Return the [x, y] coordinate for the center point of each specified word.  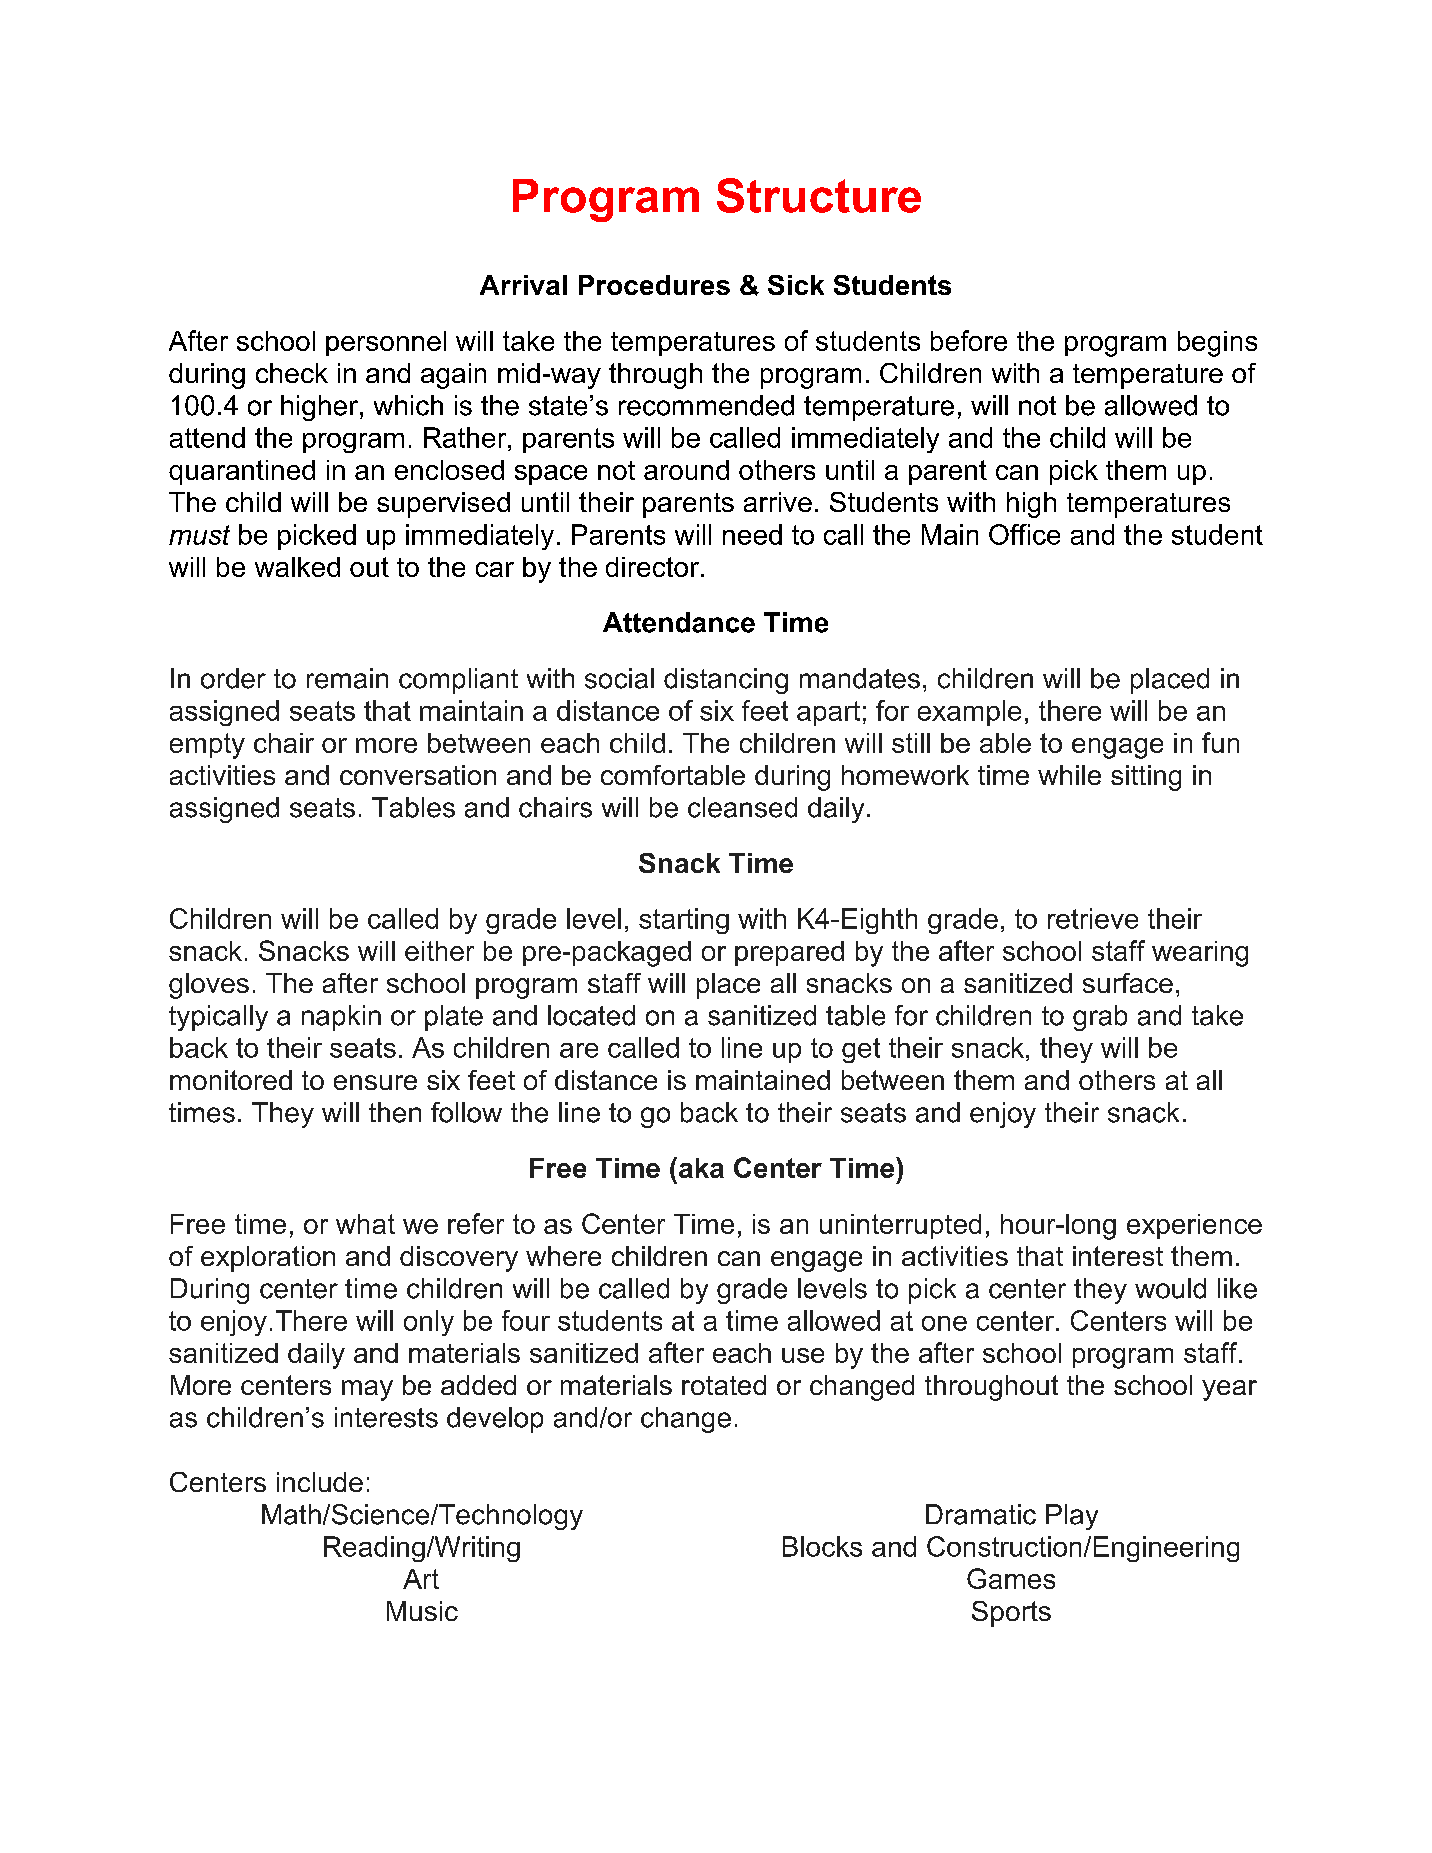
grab [1100, 1018]
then [395, 1112]
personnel [386, 343]
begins [1217, 344]
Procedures [654, 285]
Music [422, 1611]
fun [1220, 742]
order [233, 678]
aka [701, 1168]
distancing [726, 681]
